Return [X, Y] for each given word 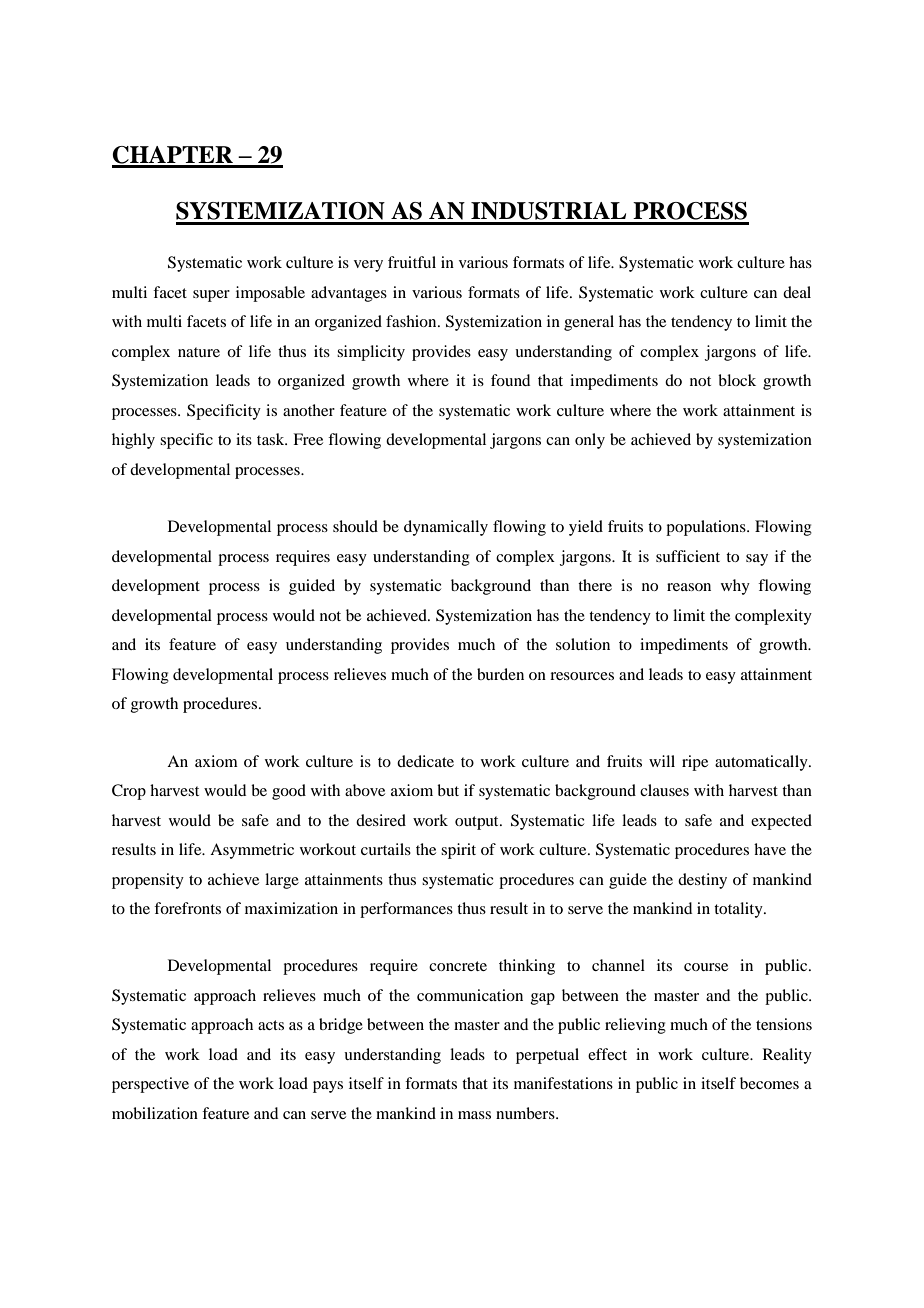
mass [474, 1115]
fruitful [412, 262]
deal [797, 292]
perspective [150, 1085]
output [478, 823]
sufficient [688, 556]
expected [781, 822]
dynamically [446, 528]
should [355, 526]
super [211, 296]
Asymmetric [252, 851]
